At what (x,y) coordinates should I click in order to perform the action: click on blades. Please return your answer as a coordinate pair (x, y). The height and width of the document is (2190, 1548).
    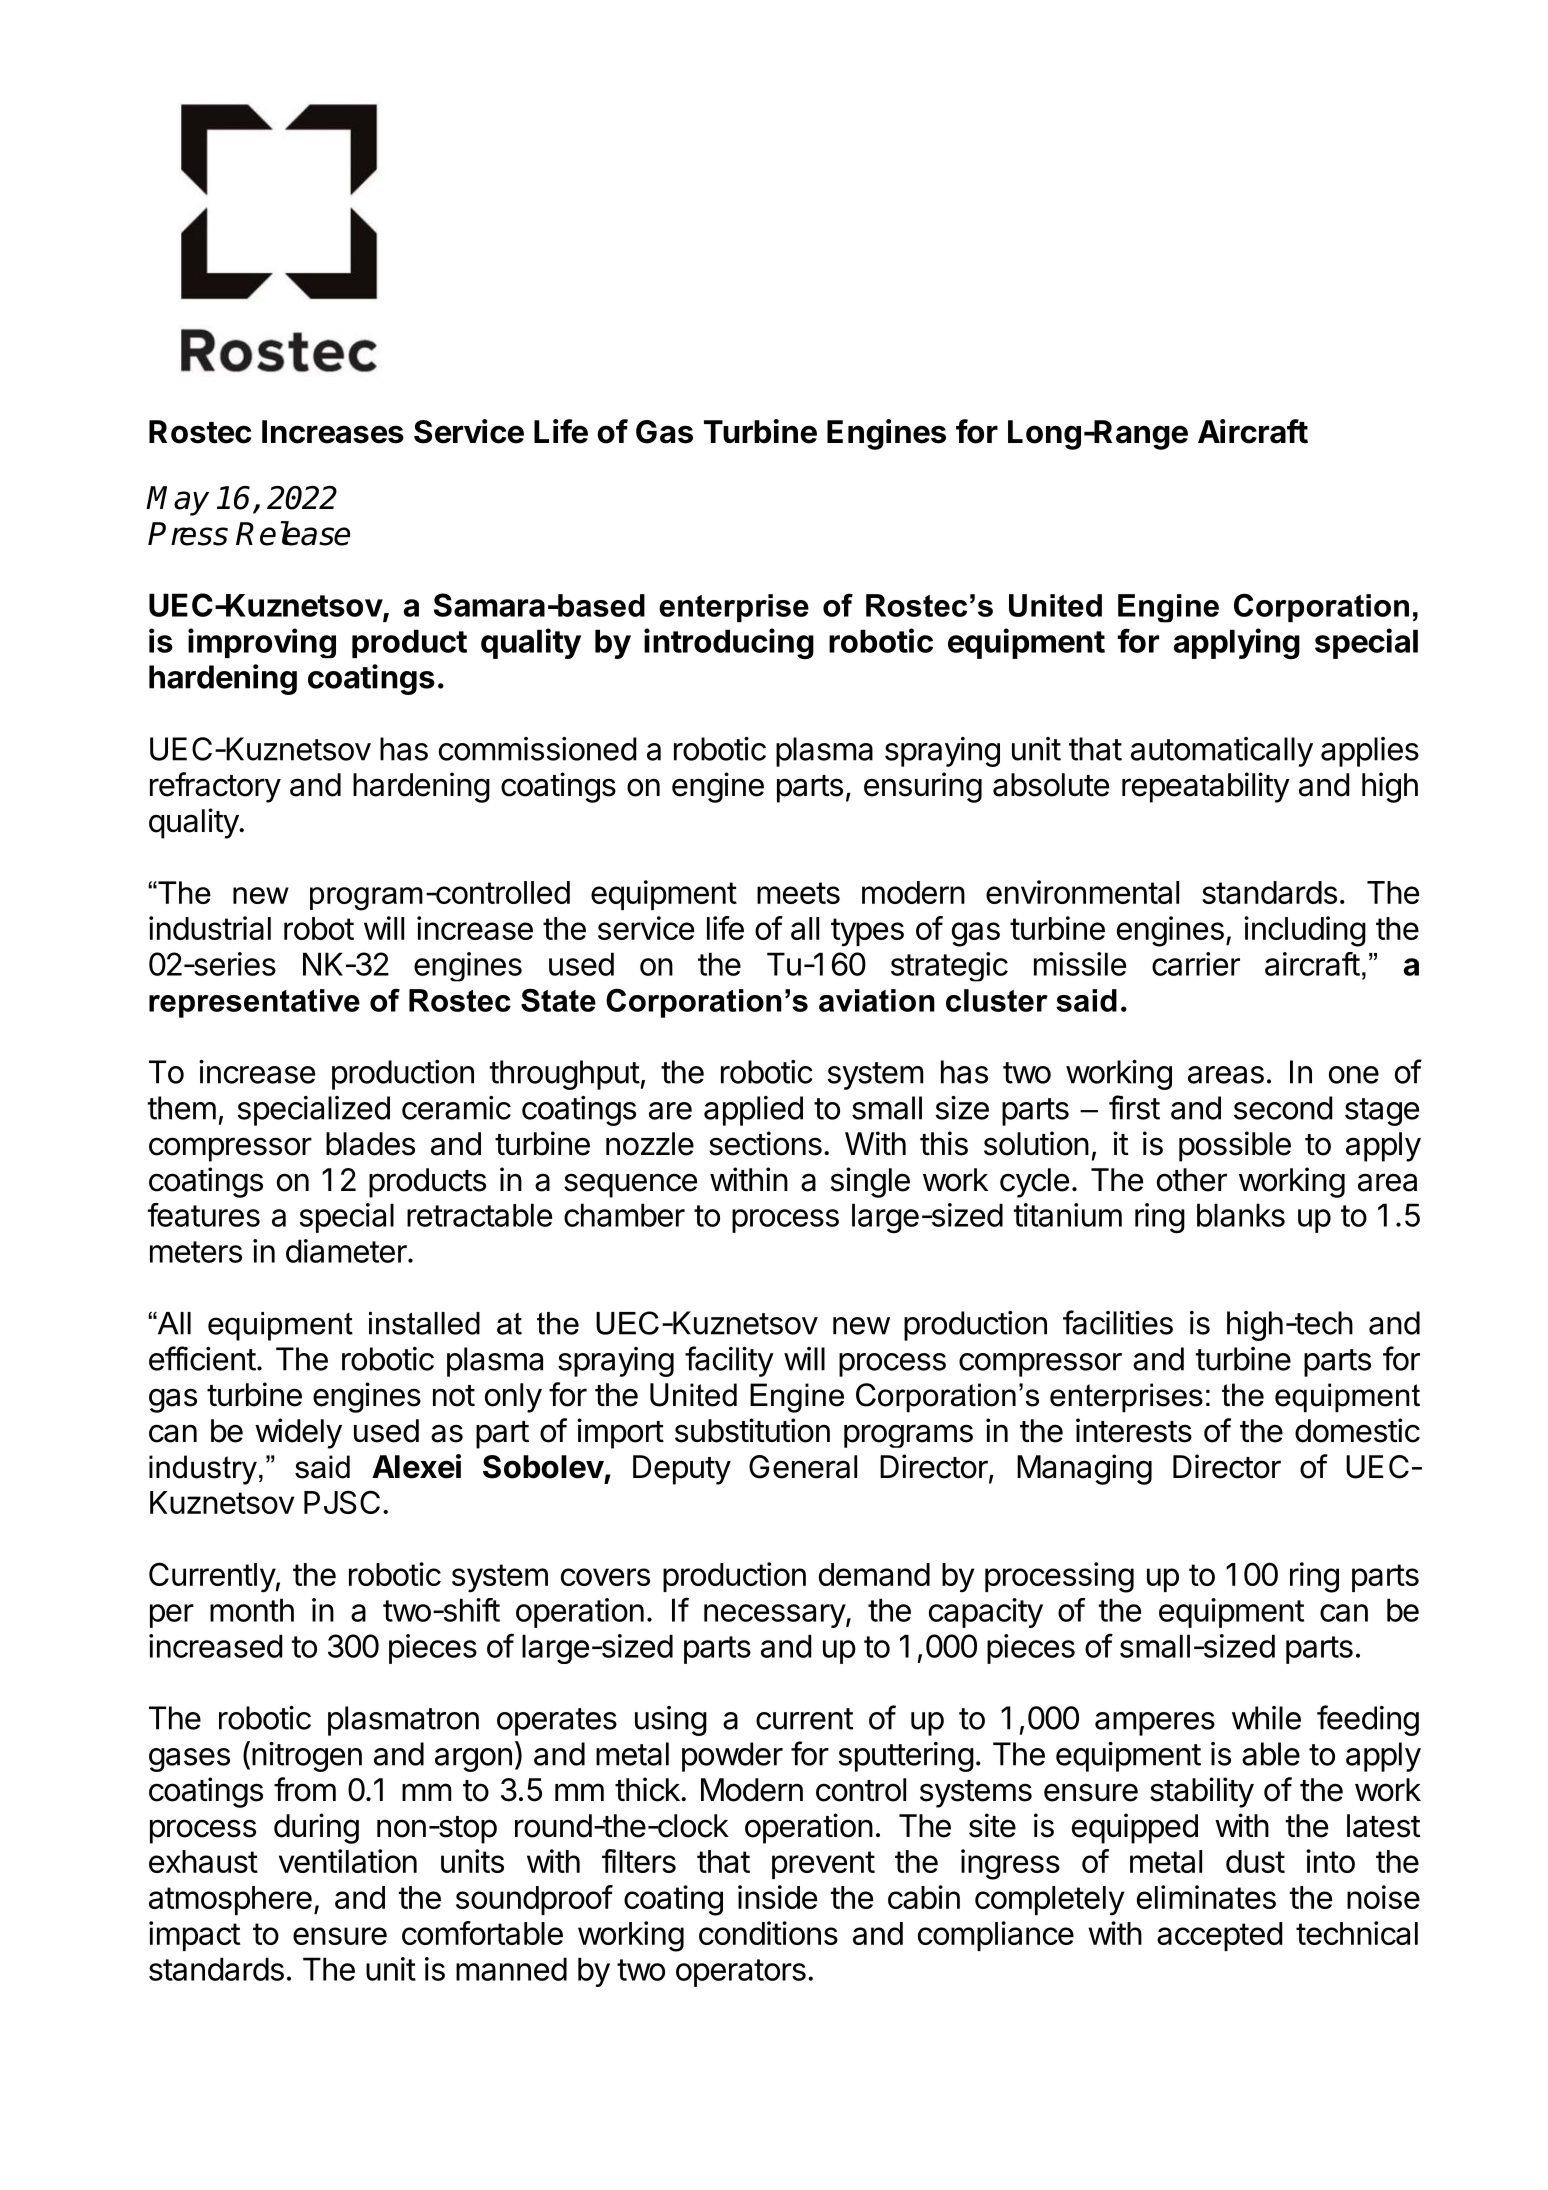
    Looking at the image, I should click on (370, 1144).
